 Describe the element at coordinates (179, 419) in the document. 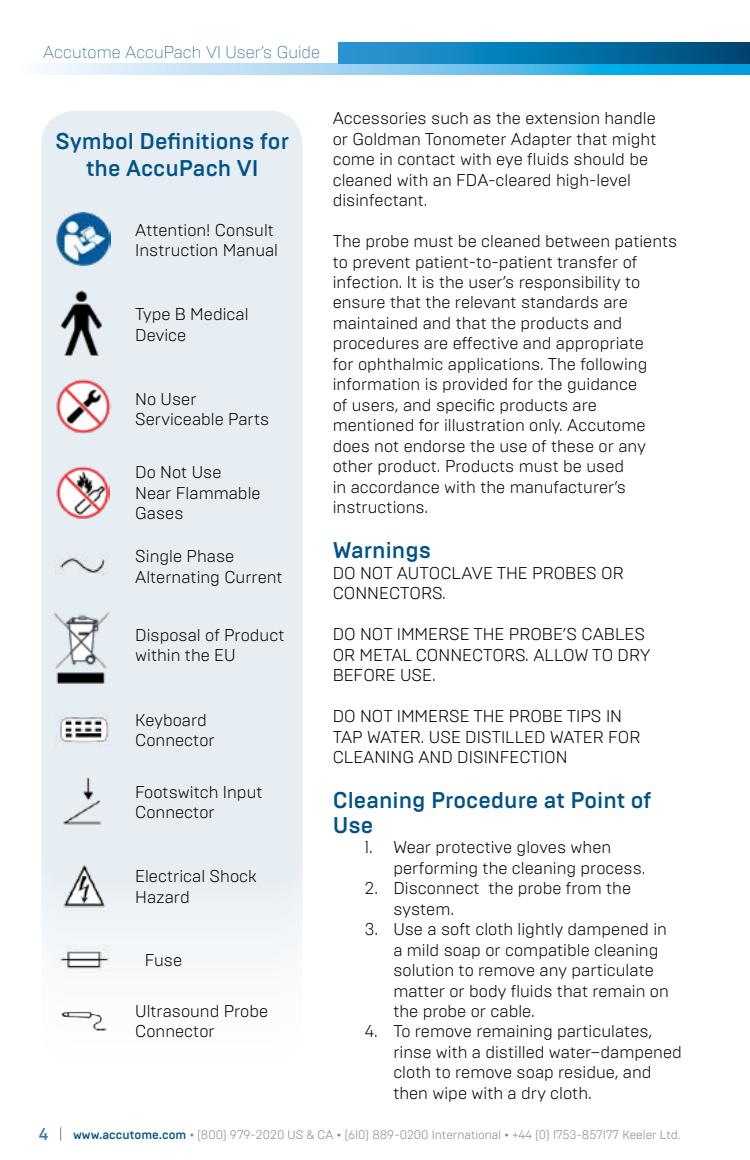

I see `Serviceable` at that location.
